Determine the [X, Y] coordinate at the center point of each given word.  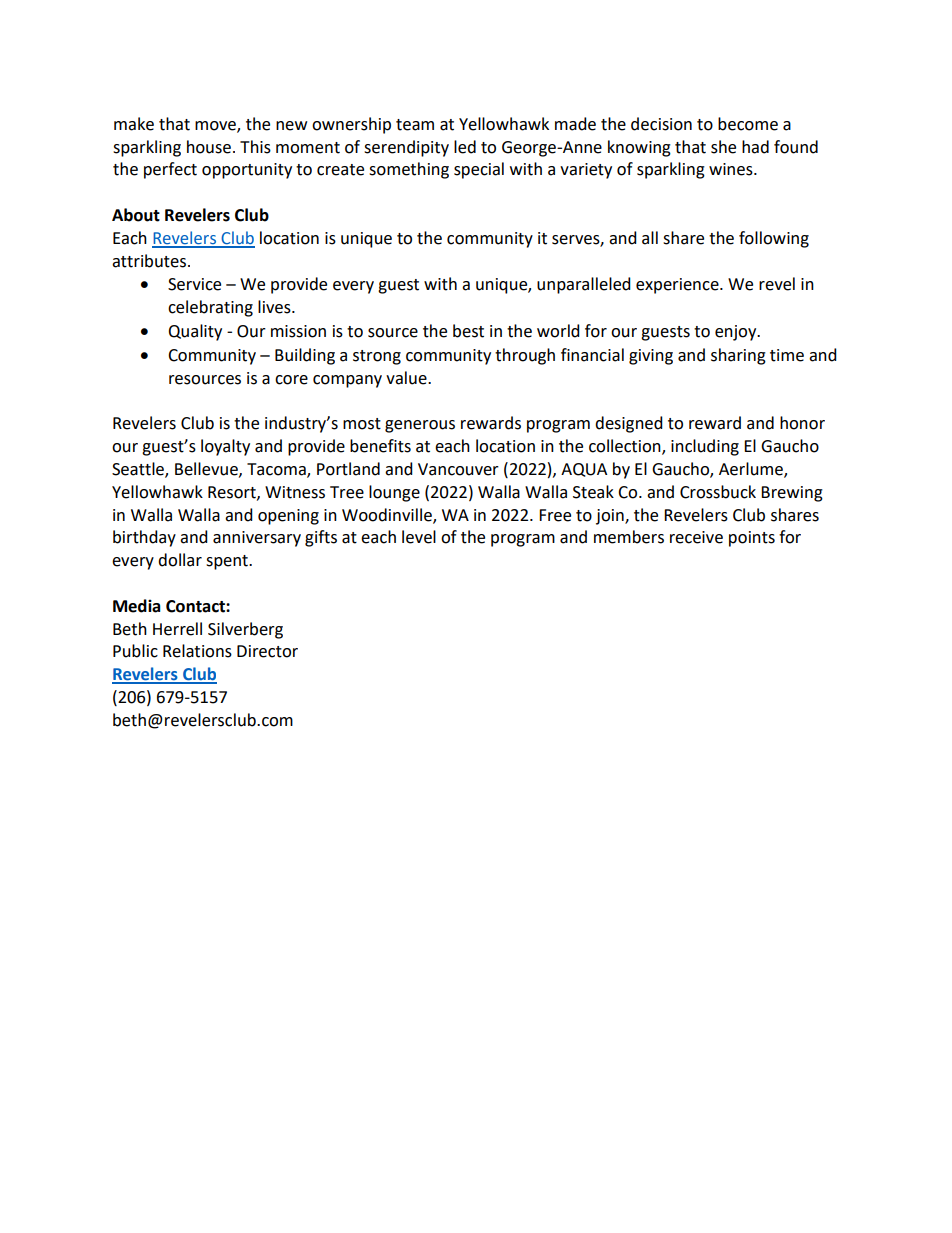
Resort [233, 493]
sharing [738, 356]
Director [267, 651]
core [291, 380]
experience [678, 286]
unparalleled [584, 285]
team [415, 125]
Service [194, 284]
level [419, 537]
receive [696, 537]
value [407, 378]
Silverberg [245, 630]
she [723, 147]
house [209, 147]
